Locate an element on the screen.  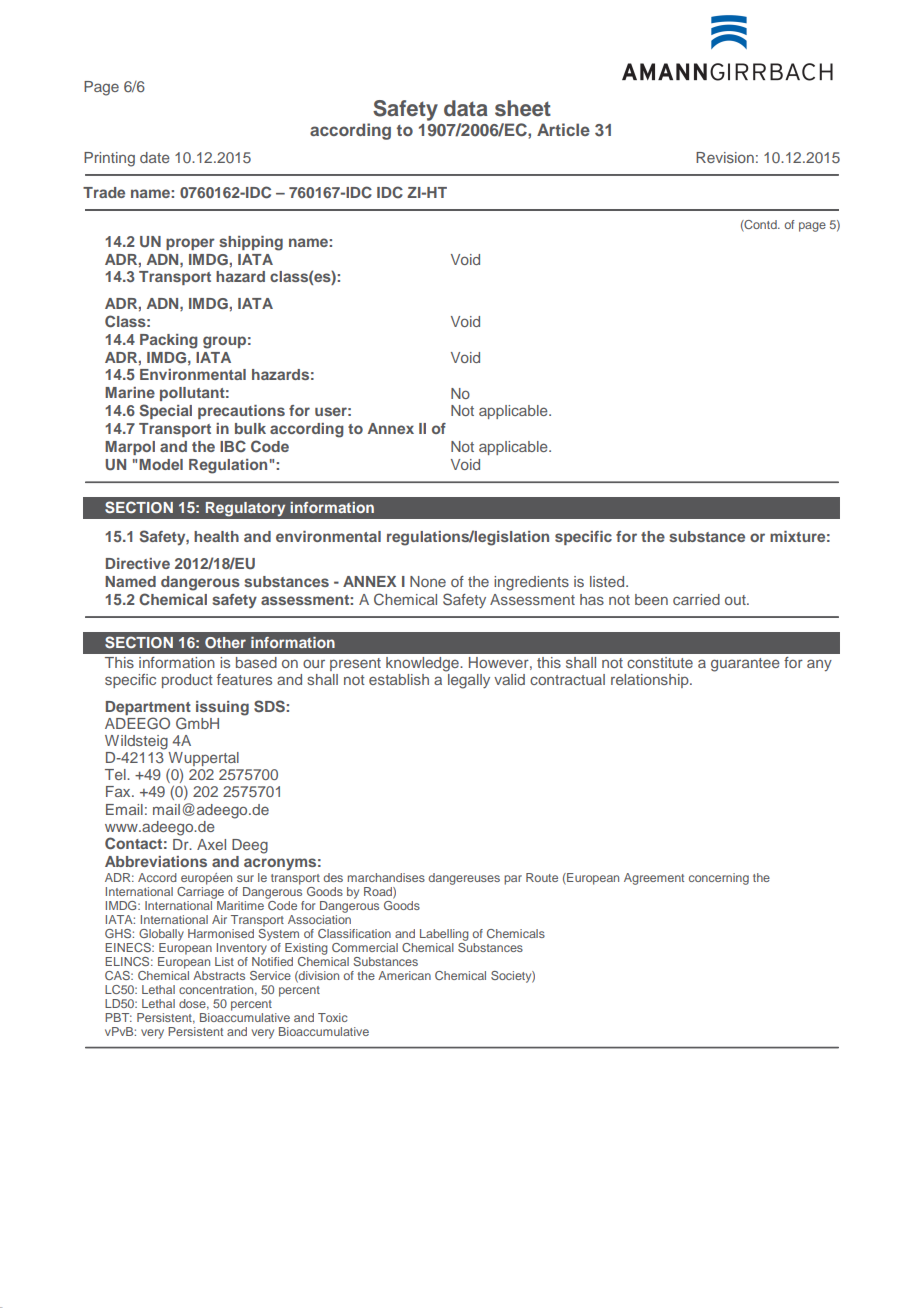
Abstracts is located at coordinates (219, 975).
